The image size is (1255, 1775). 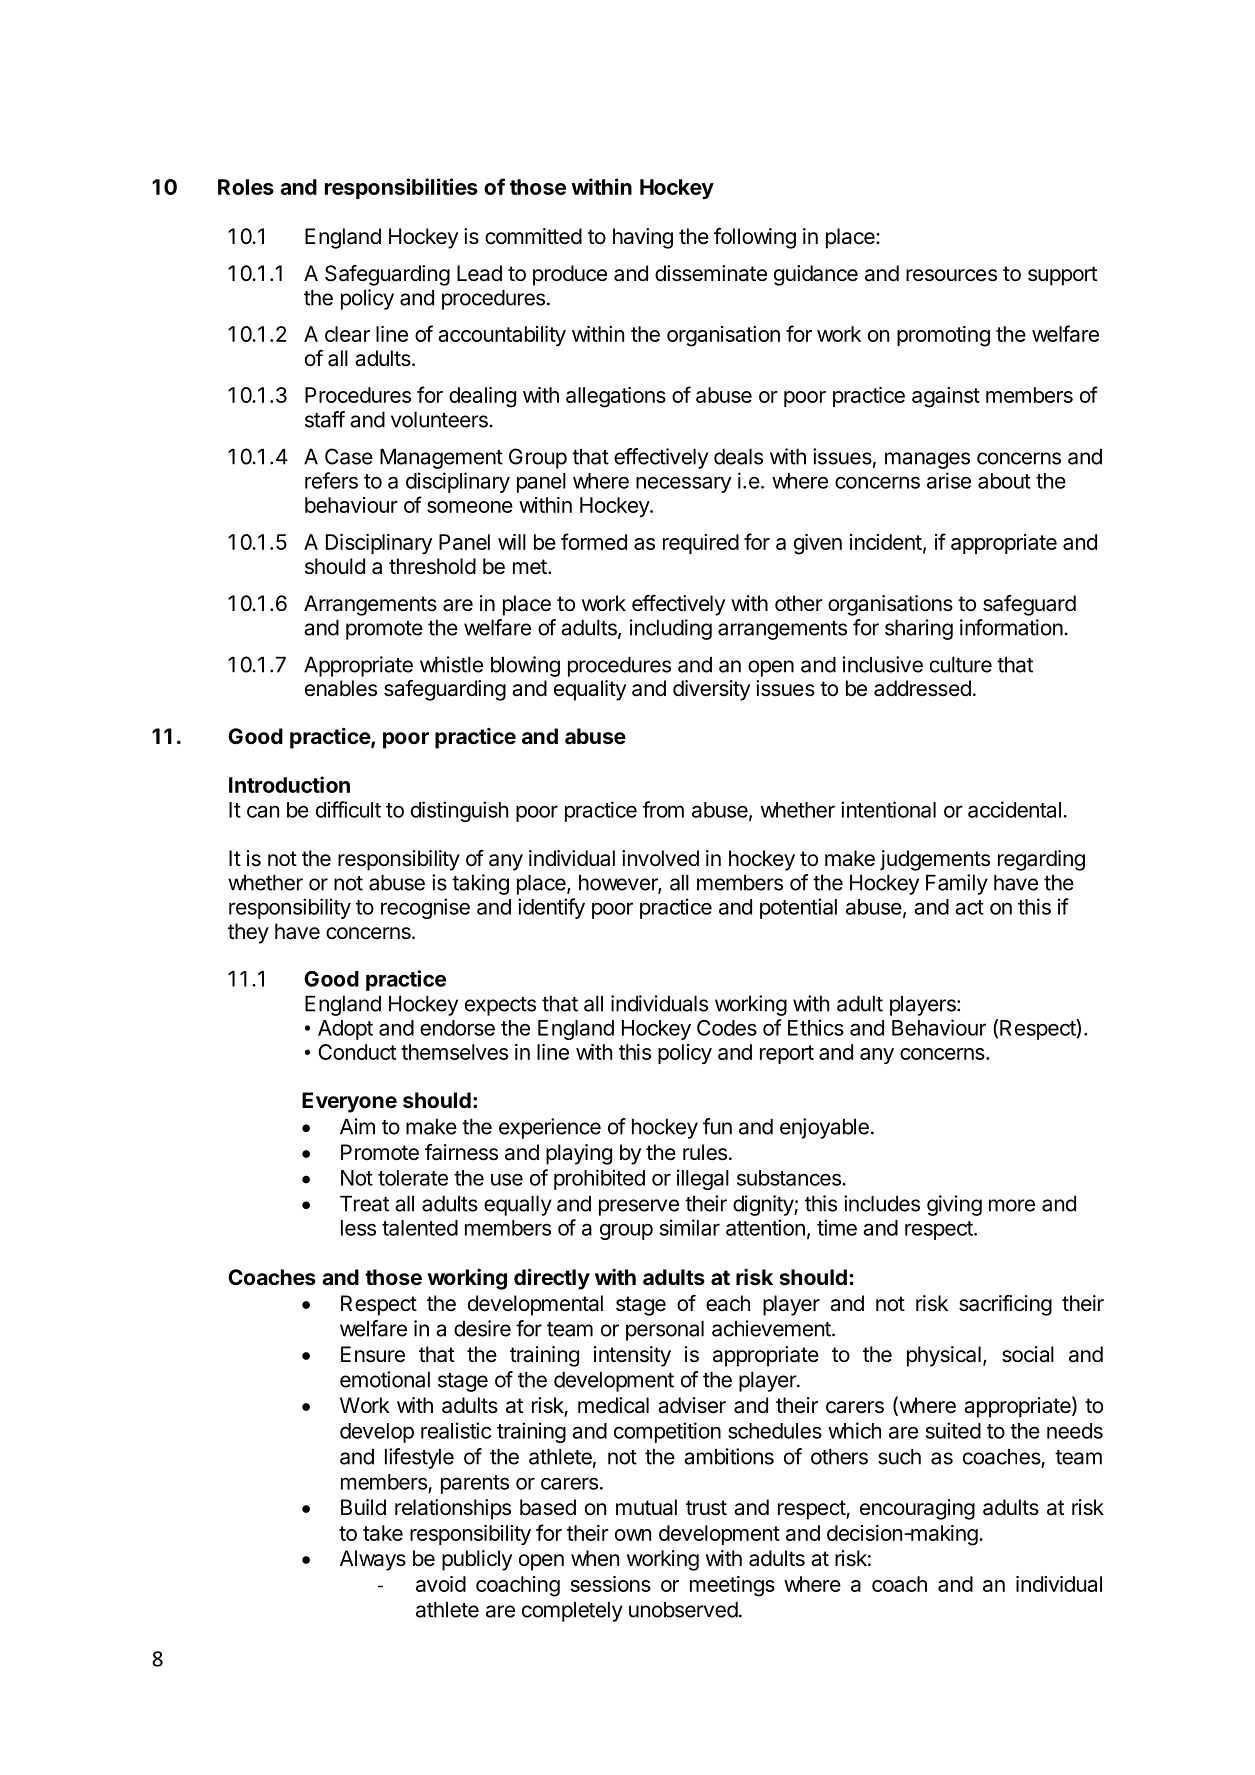 I want to click on diversity, so click(x=711, y=690).
